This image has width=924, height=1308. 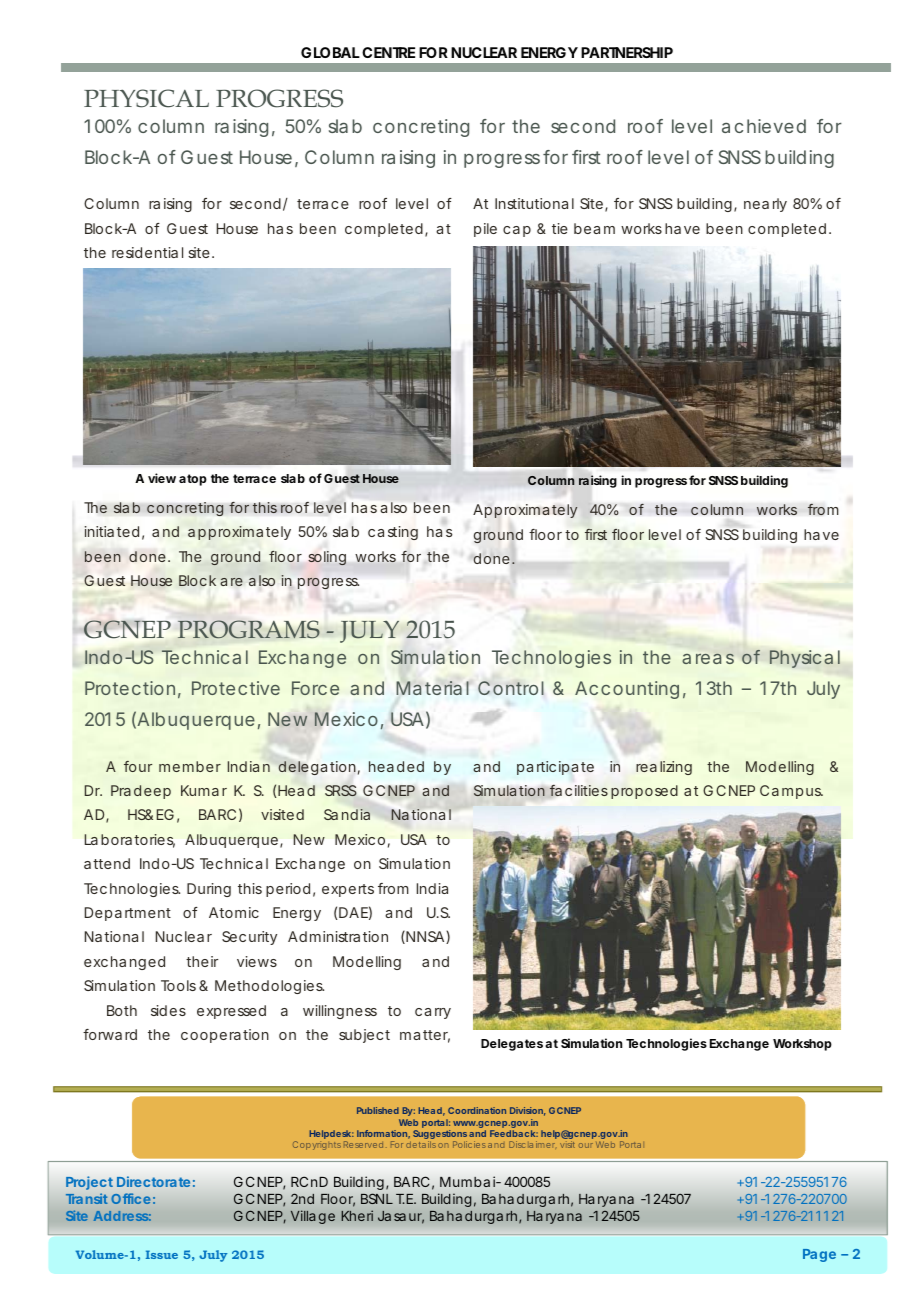 What do you see at coordinates (764, 126) in the image?
I see `achieved` at bounding box center [764, 126].
